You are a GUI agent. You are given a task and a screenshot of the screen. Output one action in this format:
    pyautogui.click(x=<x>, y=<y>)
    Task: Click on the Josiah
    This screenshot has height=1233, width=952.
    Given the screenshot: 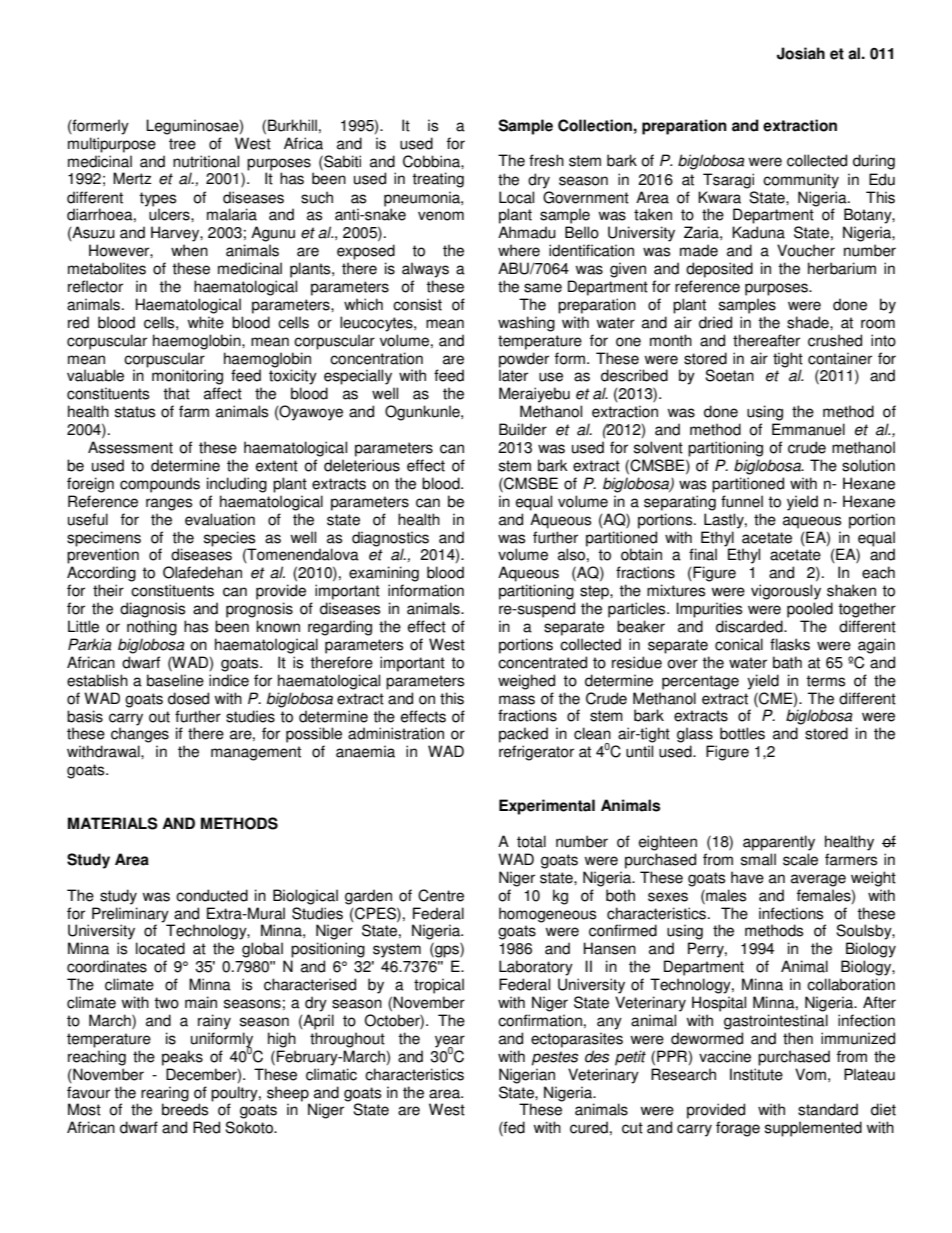 What is the action you would take?
    pyautogui.click(x=801, y=53)
